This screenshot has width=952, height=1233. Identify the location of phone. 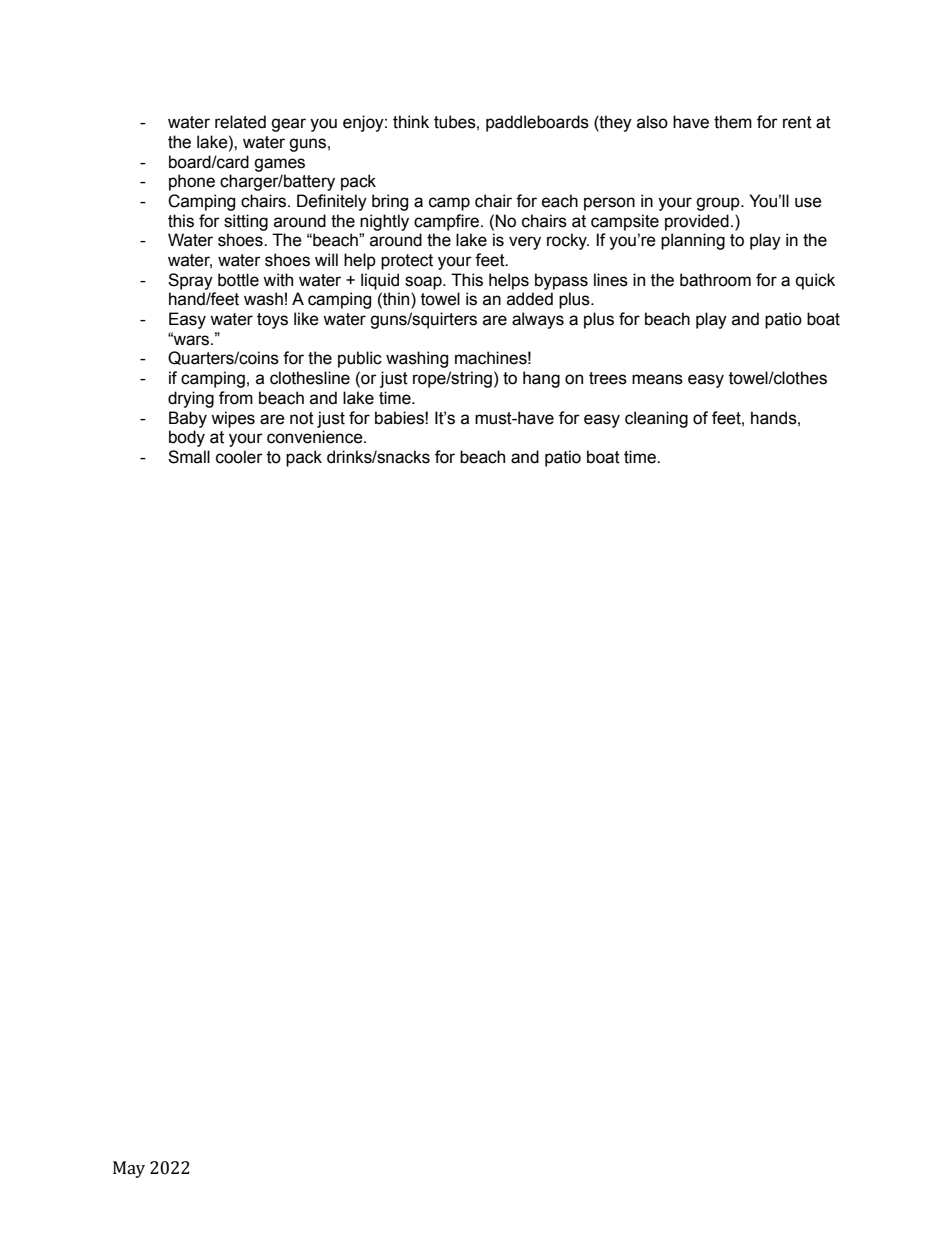
(192, 182).
